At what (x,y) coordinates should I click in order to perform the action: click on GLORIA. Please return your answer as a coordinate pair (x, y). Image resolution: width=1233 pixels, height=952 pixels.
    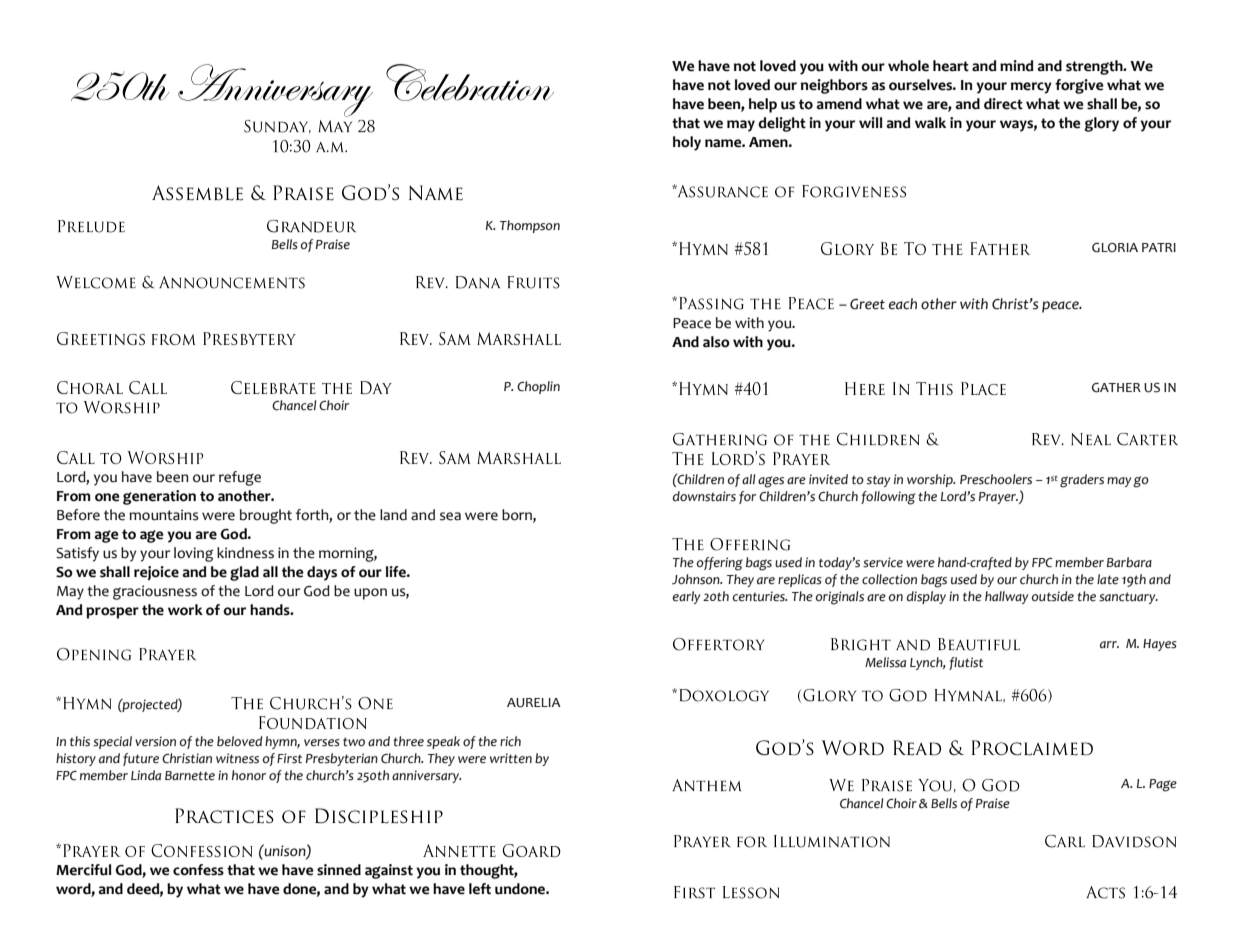
    Looking at the image, I should click on (1115, 248).
